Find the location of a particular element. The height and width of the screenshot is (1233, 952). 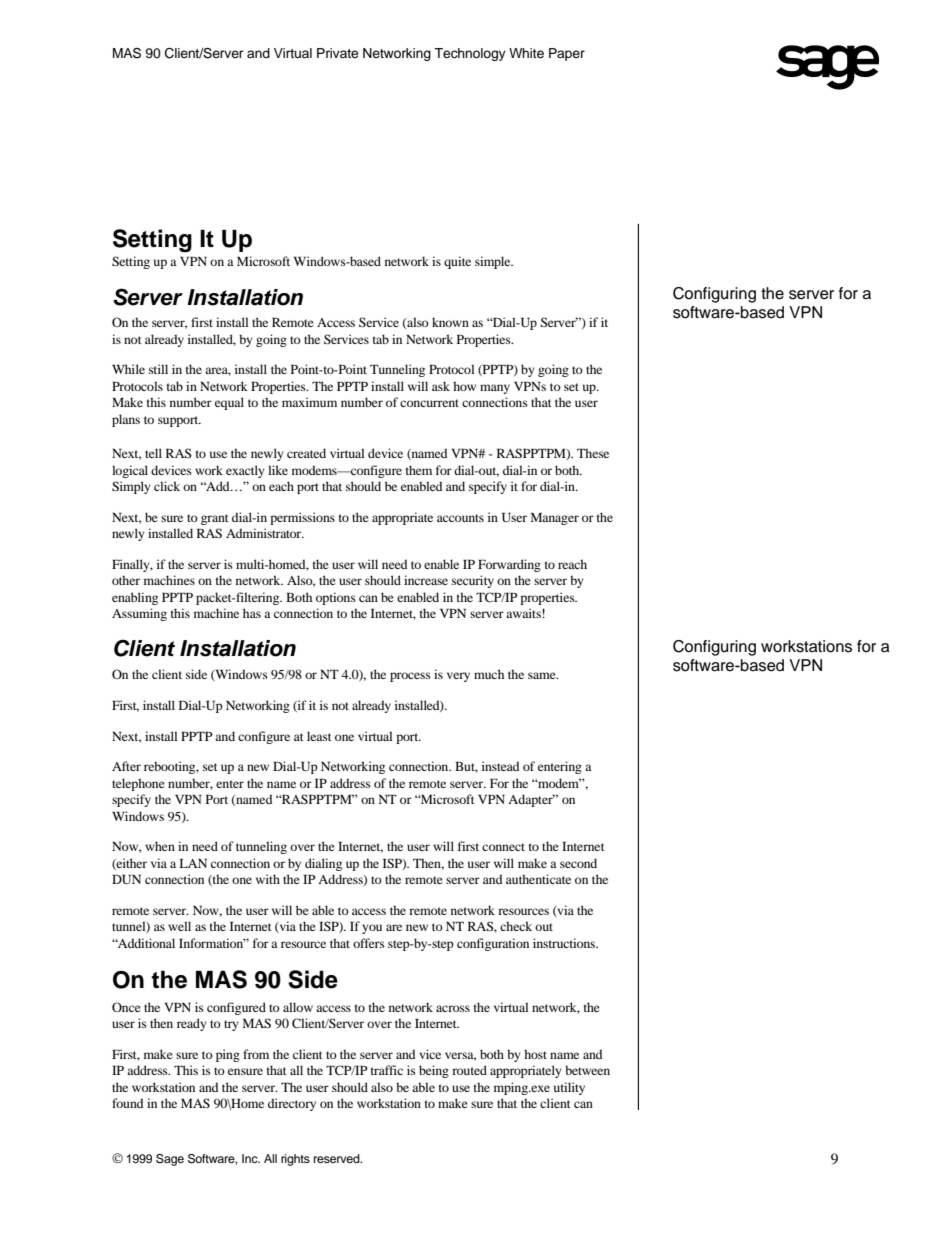

Adapter is located at coordinates (531, 800).
